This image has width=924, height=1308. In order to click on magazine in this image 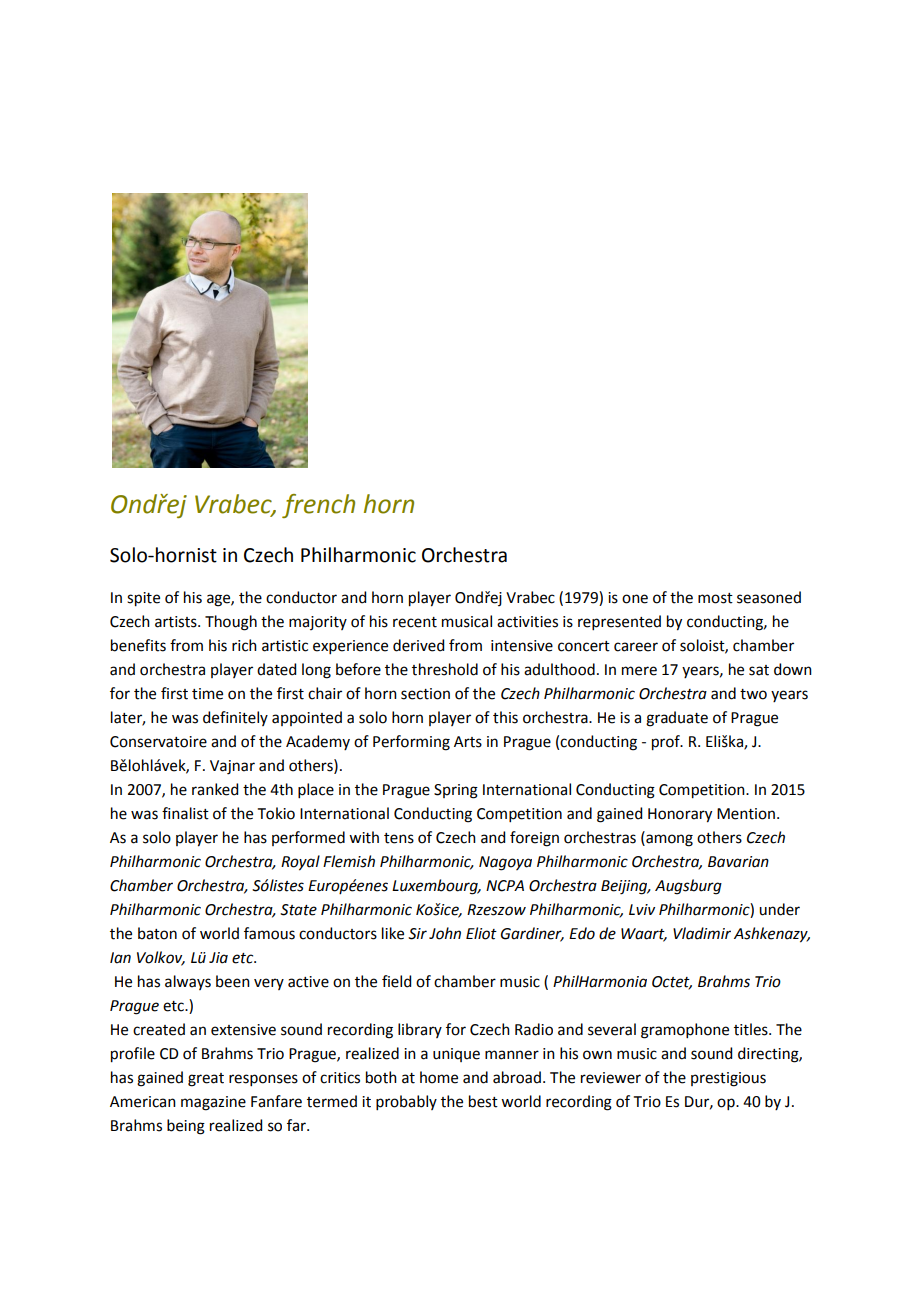, I will do `click(213, 1103)`.
